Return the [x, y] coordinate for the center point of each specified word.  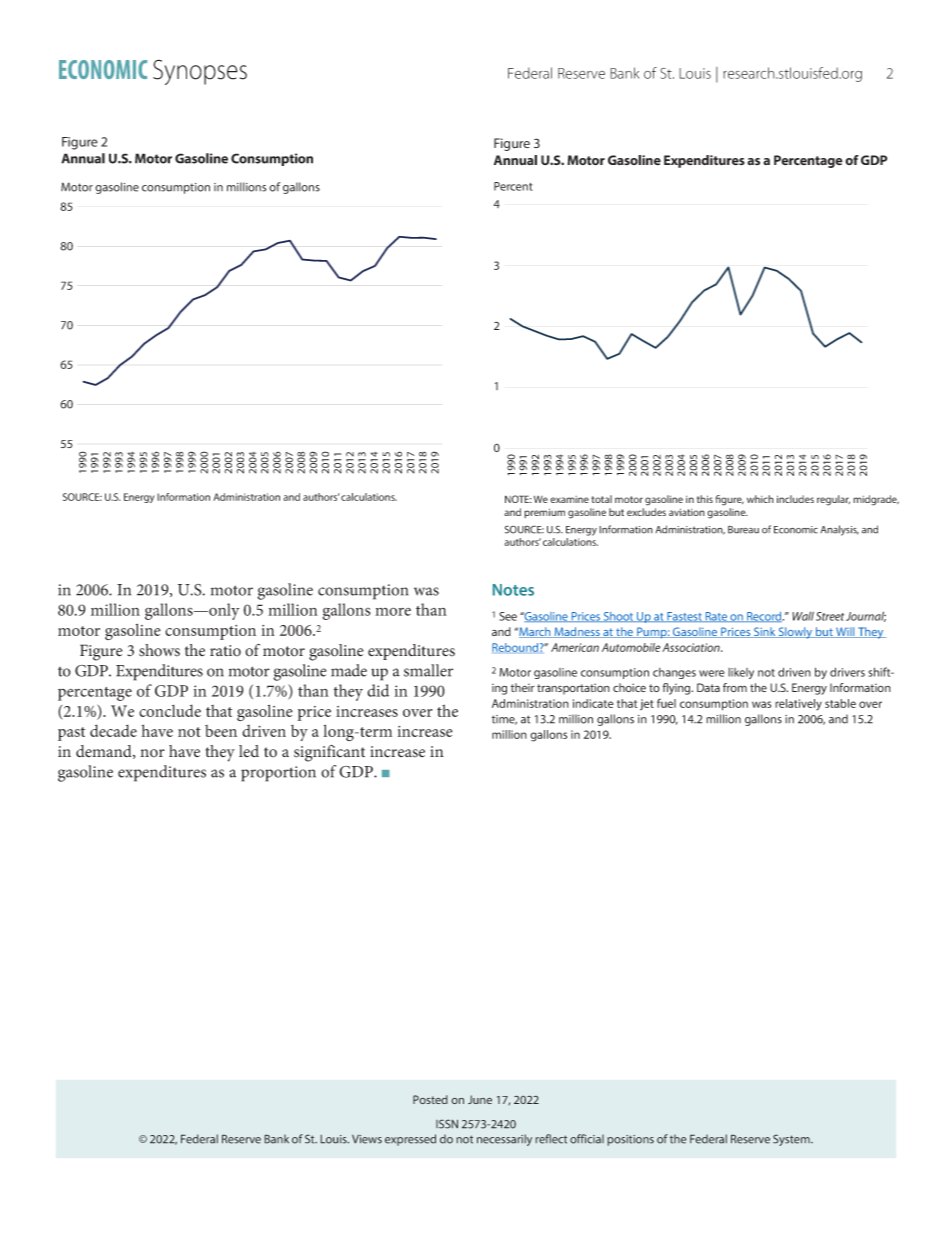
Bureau [743, 530]
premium [544, 513]
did [378, 690]
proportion [278, 774]
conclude [170, 710]
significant [329, 753]
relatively [798, 705]
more [393, 611]
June [480, 1099]
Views [367, 1139]
